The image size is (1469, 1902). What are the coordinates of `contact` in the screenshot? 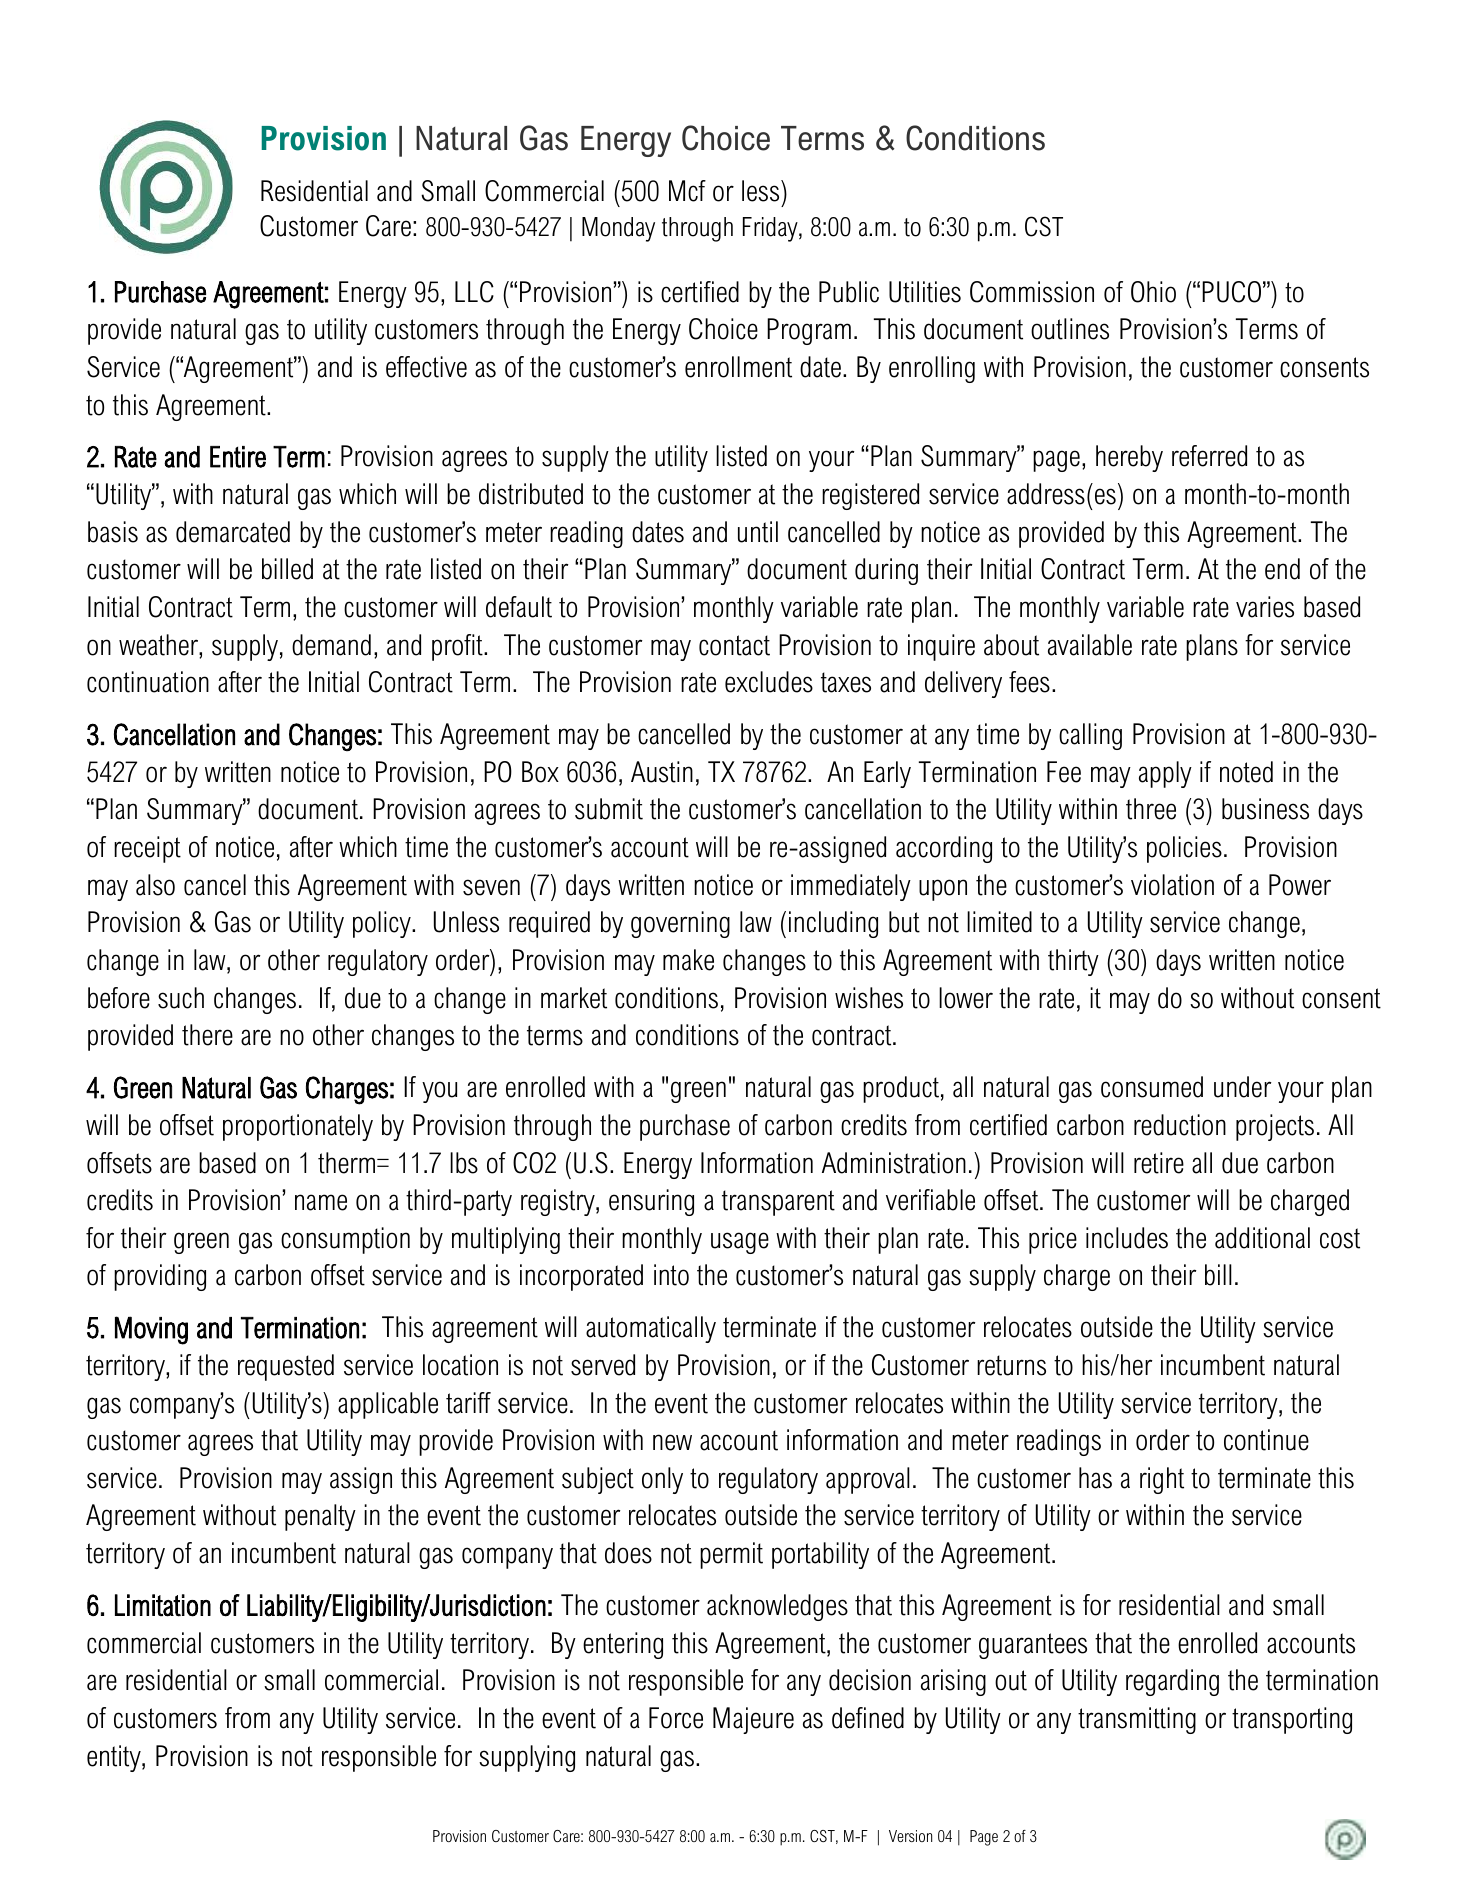 It's located at (734, 645).
